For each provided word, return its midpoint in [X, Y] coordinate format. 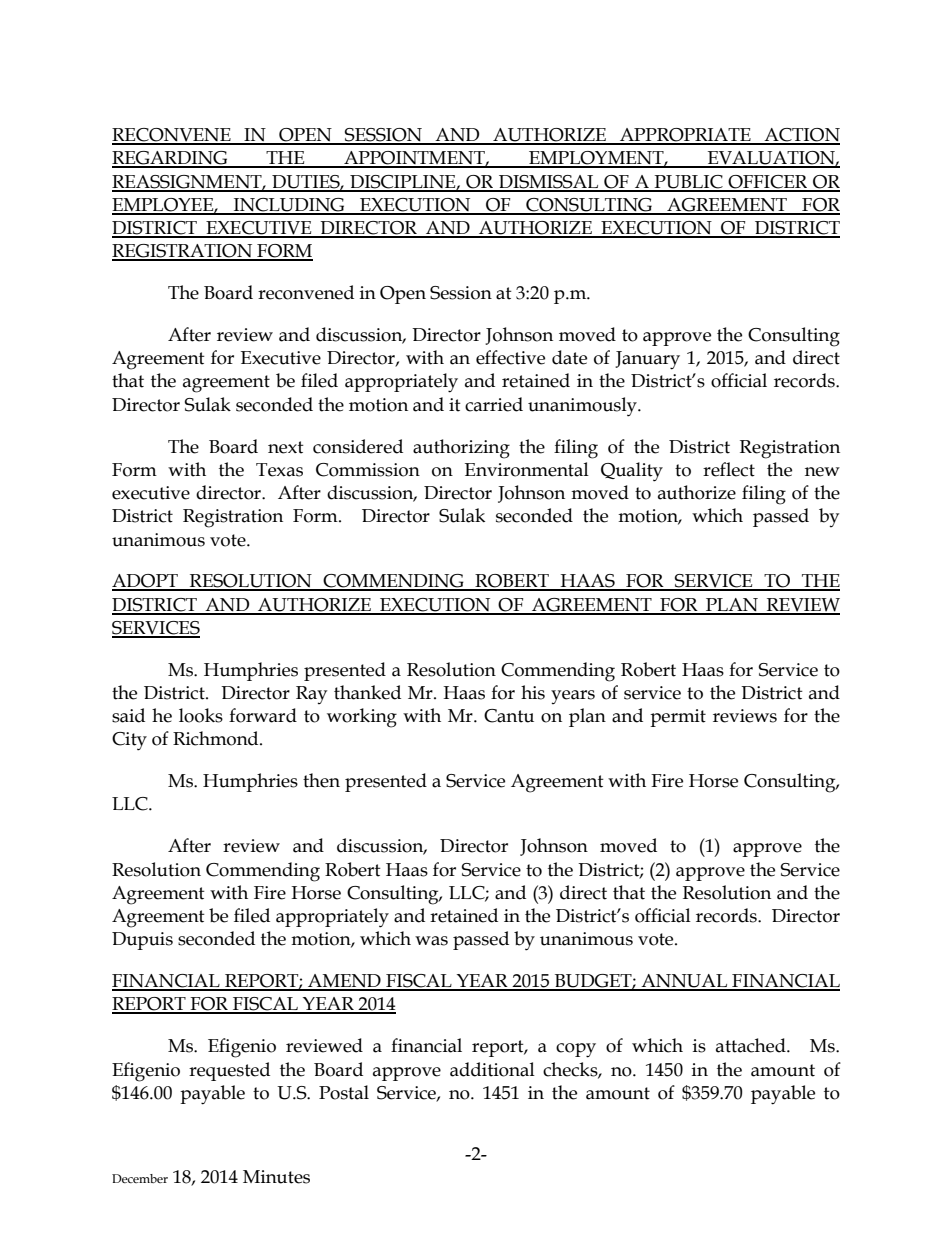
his [533, 692]
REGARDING [171, 159]
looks [201, 715]
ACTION [801, 136]
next [286, 447]
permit [678, 718]
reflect [729, 469]
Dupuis [142, 941]
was [431, 941]
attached [752, 1045]
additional [492, 1069]
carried [494, 404]
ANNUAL [684, 982]
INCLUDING [289, 206]
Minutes [276, 1177]
